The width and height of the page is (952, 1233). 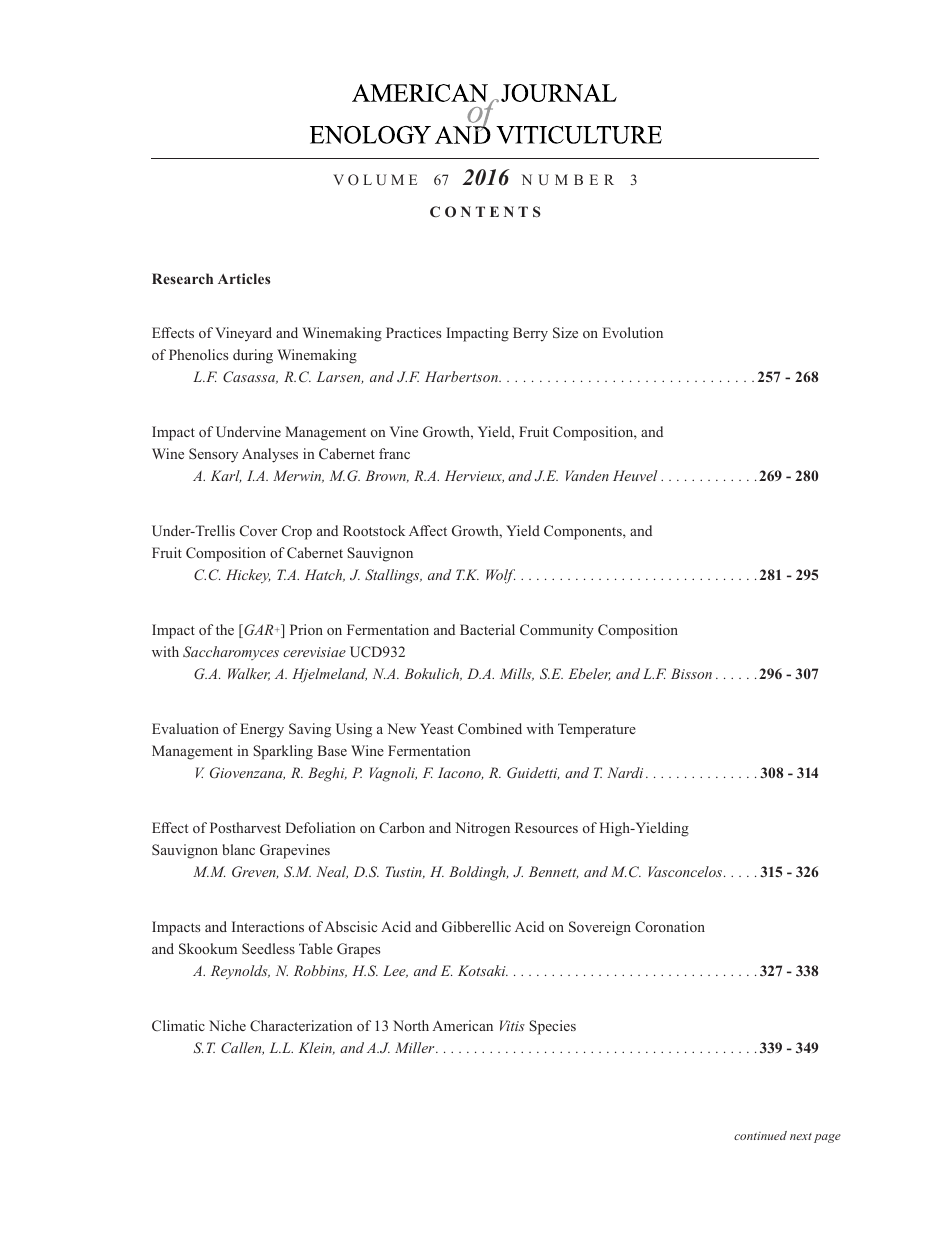 I want to click on Affect, so click(x=428, y=530).
